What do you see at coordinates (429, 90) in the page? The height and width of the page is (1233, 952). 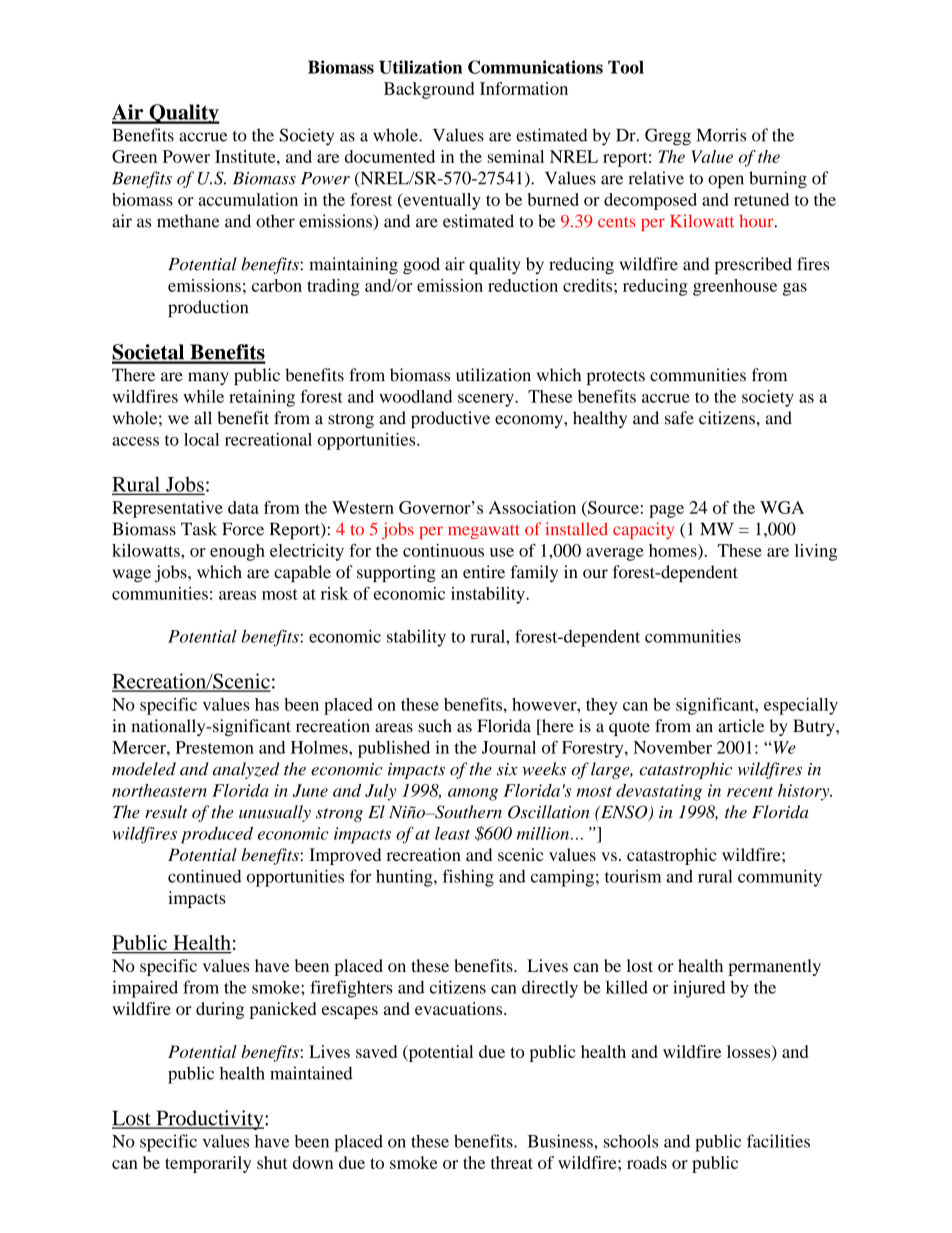 I see `Background` at bounding box center [429, 90].
